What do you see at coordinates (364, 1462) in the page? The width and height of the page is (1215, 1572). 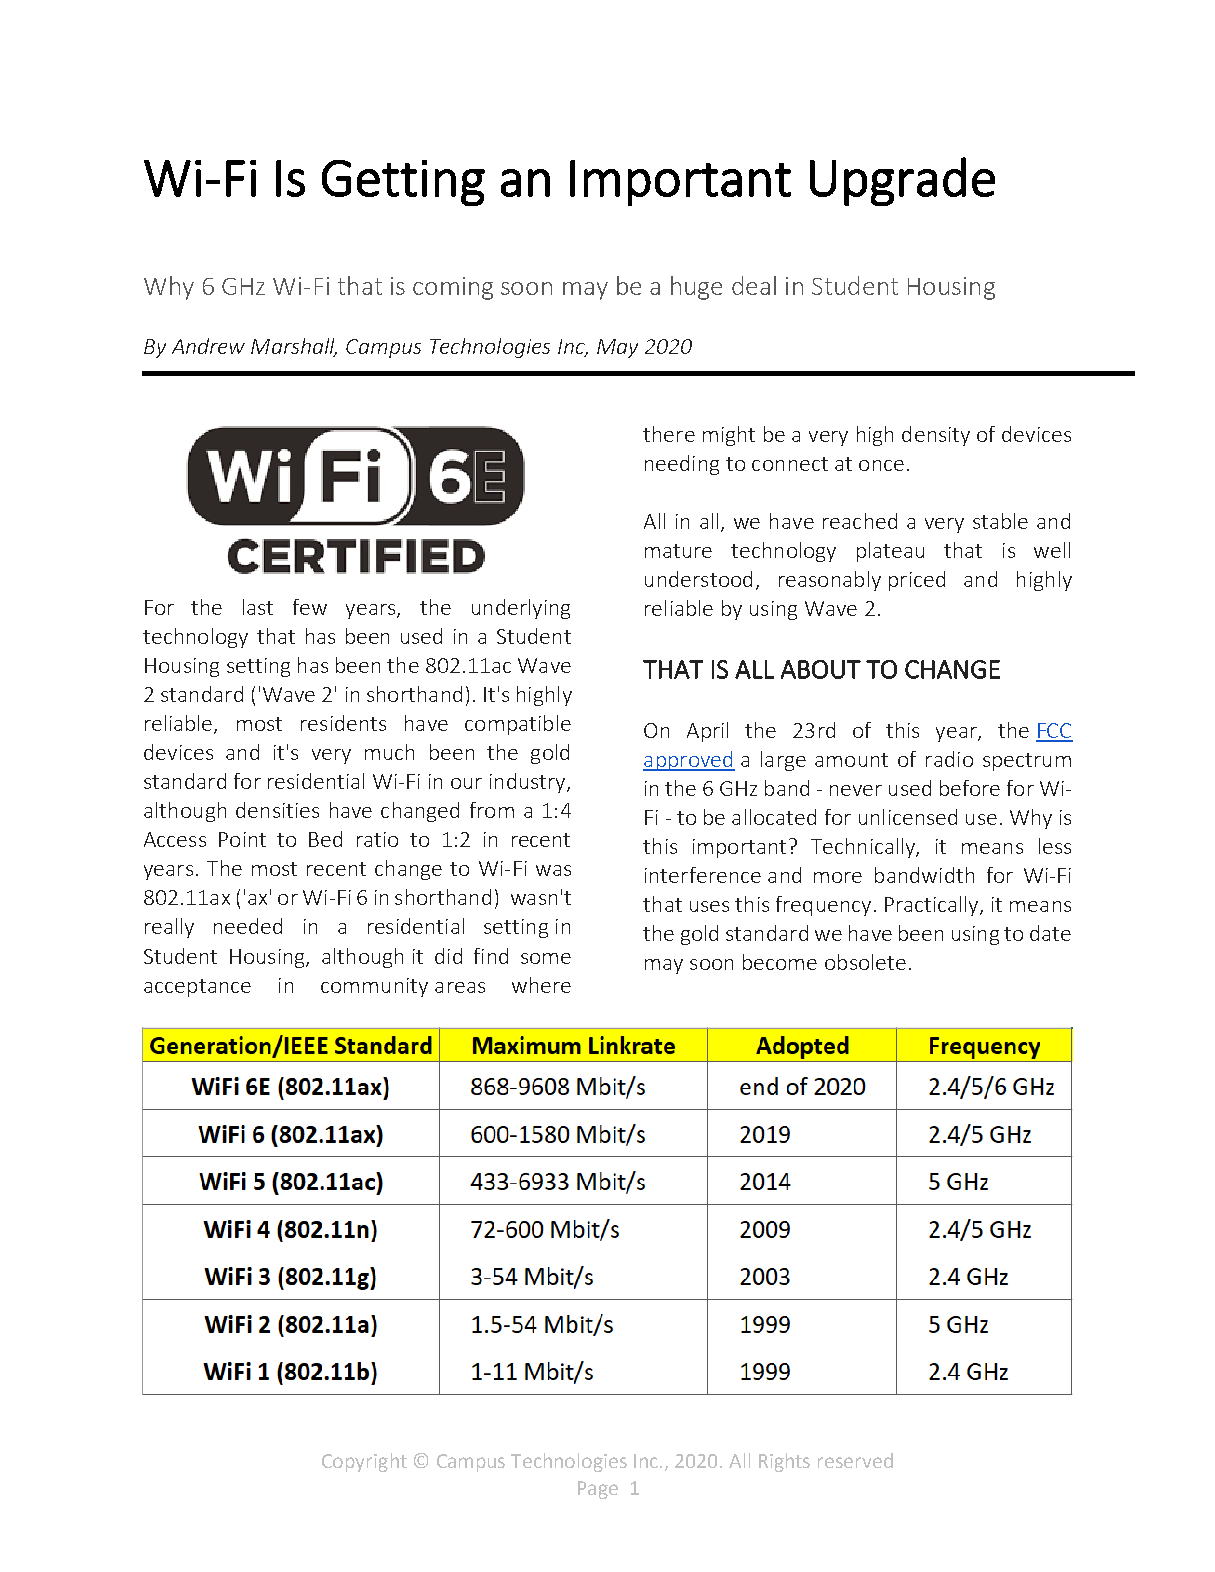 I see `Copyright` at bounding box center [364, 1462].
